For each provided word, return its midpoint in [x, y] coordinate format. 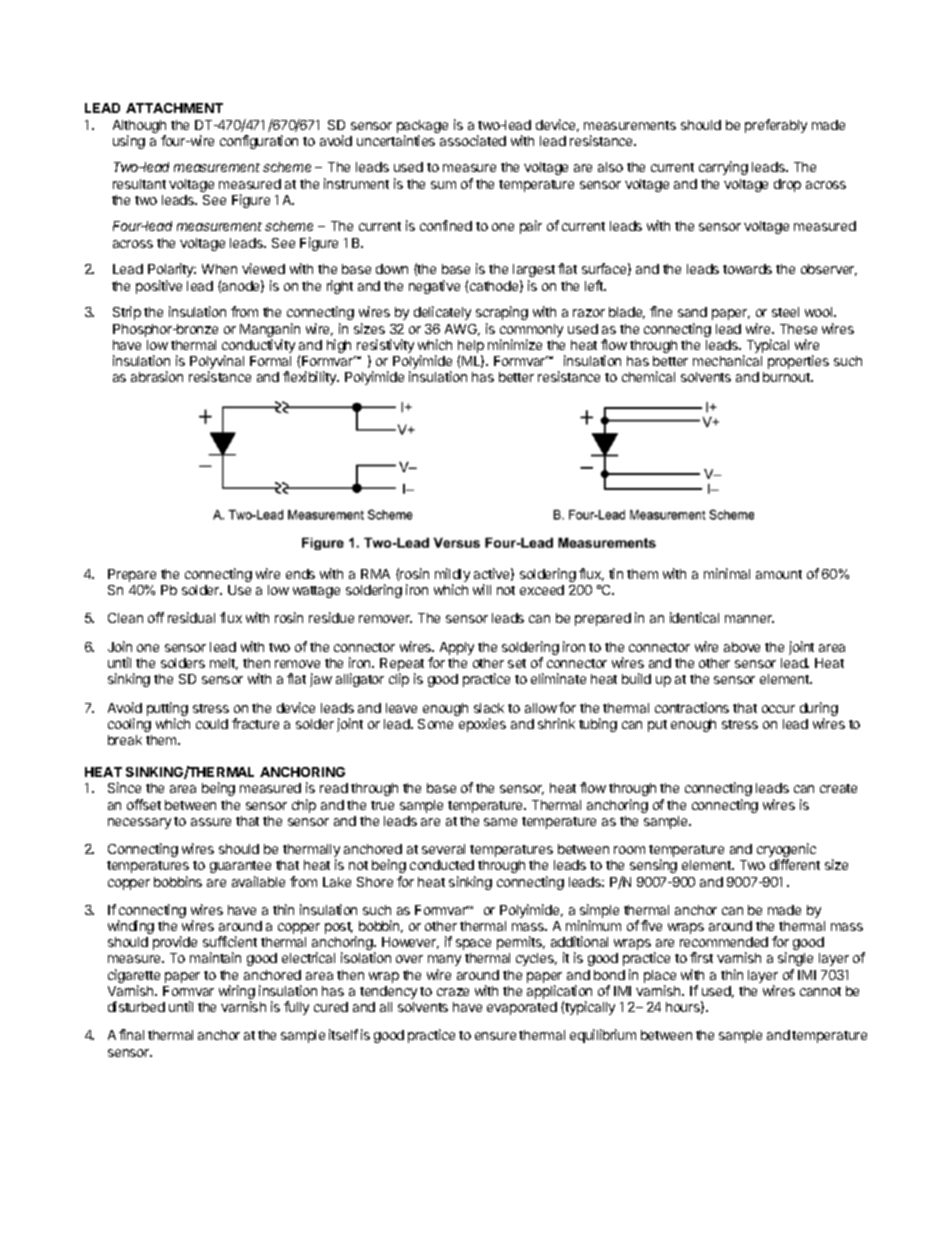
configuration [259, 142]
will [482, 589]
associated [473, 140]
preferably [776, 126]
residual [191, 617]
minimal [727, 573]
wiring [237, 993]
